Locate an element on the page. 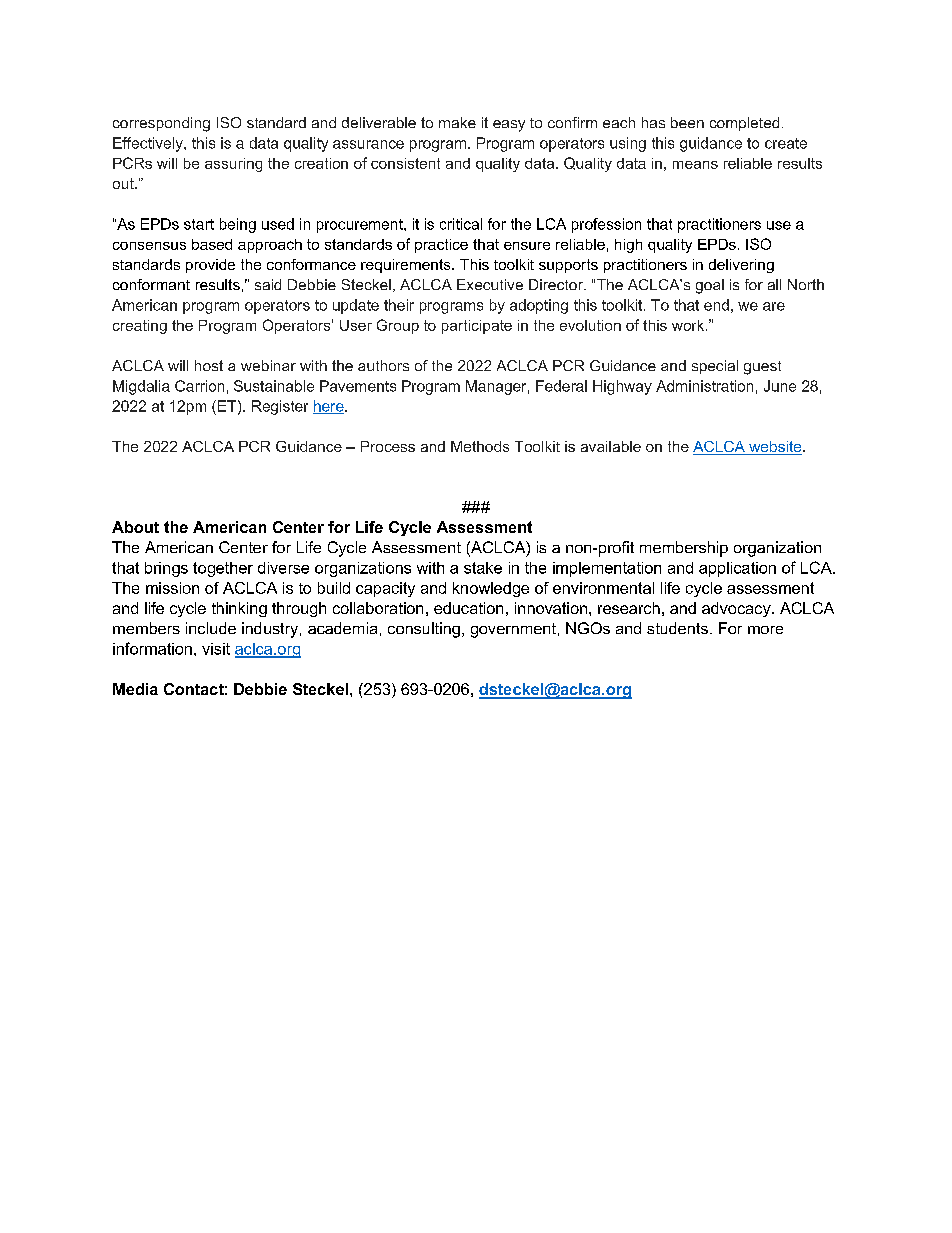  visit is located at coordinates (216, 649).
